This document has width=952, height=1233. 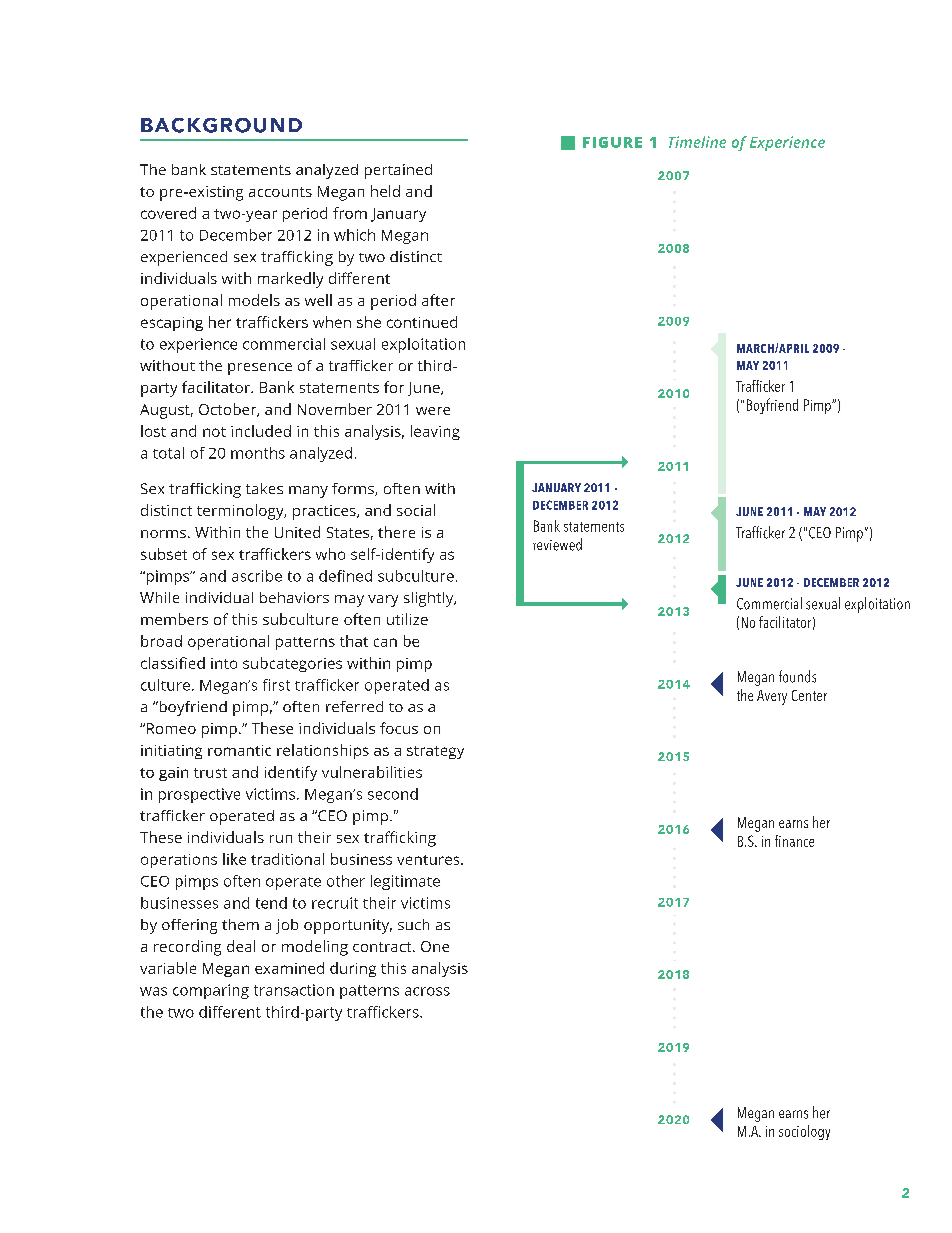 What do you see at coordinates (697, 142) in the document?
I see `Timeline` at bounding box center [697, 142].
